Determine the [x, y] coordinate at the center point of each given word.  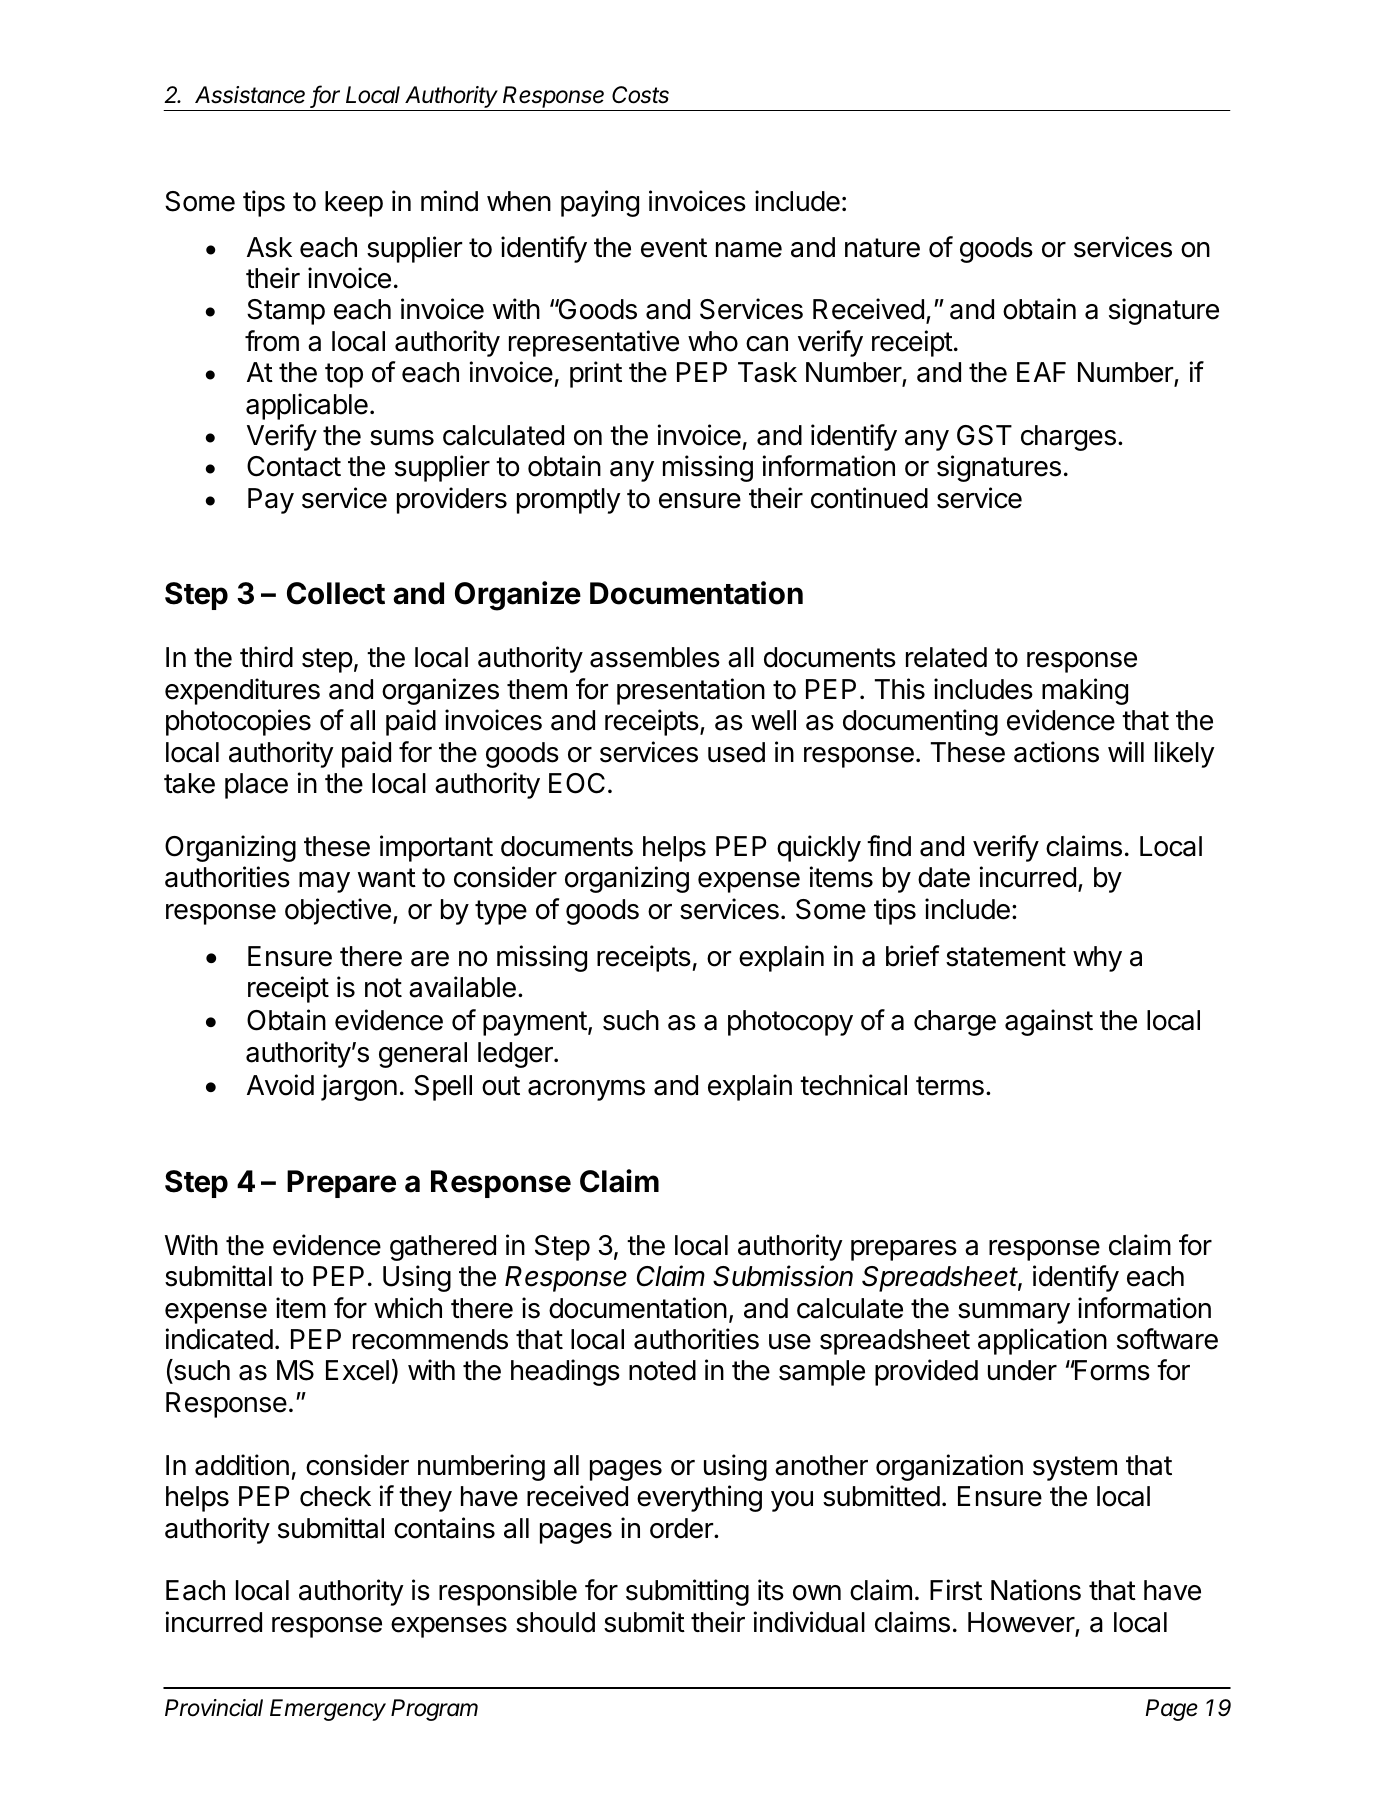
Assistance [250, 95]
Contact [294, 466]
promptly [569, 501]
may [324, 882]
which [408, 1308]
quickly [819, 848]
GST [984, 435]
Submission [783, 1276]
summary [1014, 1313]
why [1097, 959]
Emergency [328, 1710]
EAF [1041, 372]
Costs [640, 95]
